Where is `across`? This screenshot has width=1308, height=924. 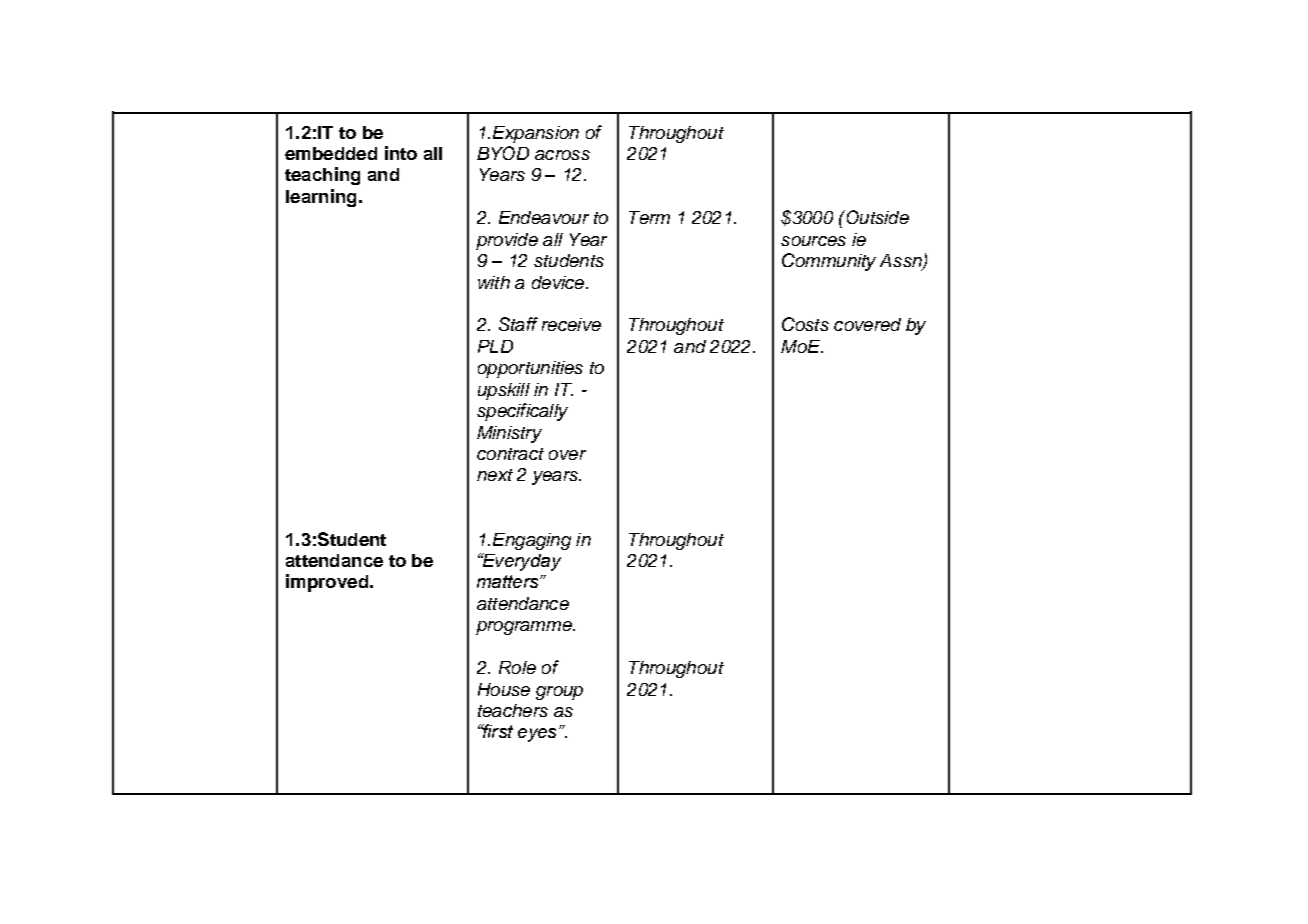
across is located at coordinates (562, 155).
